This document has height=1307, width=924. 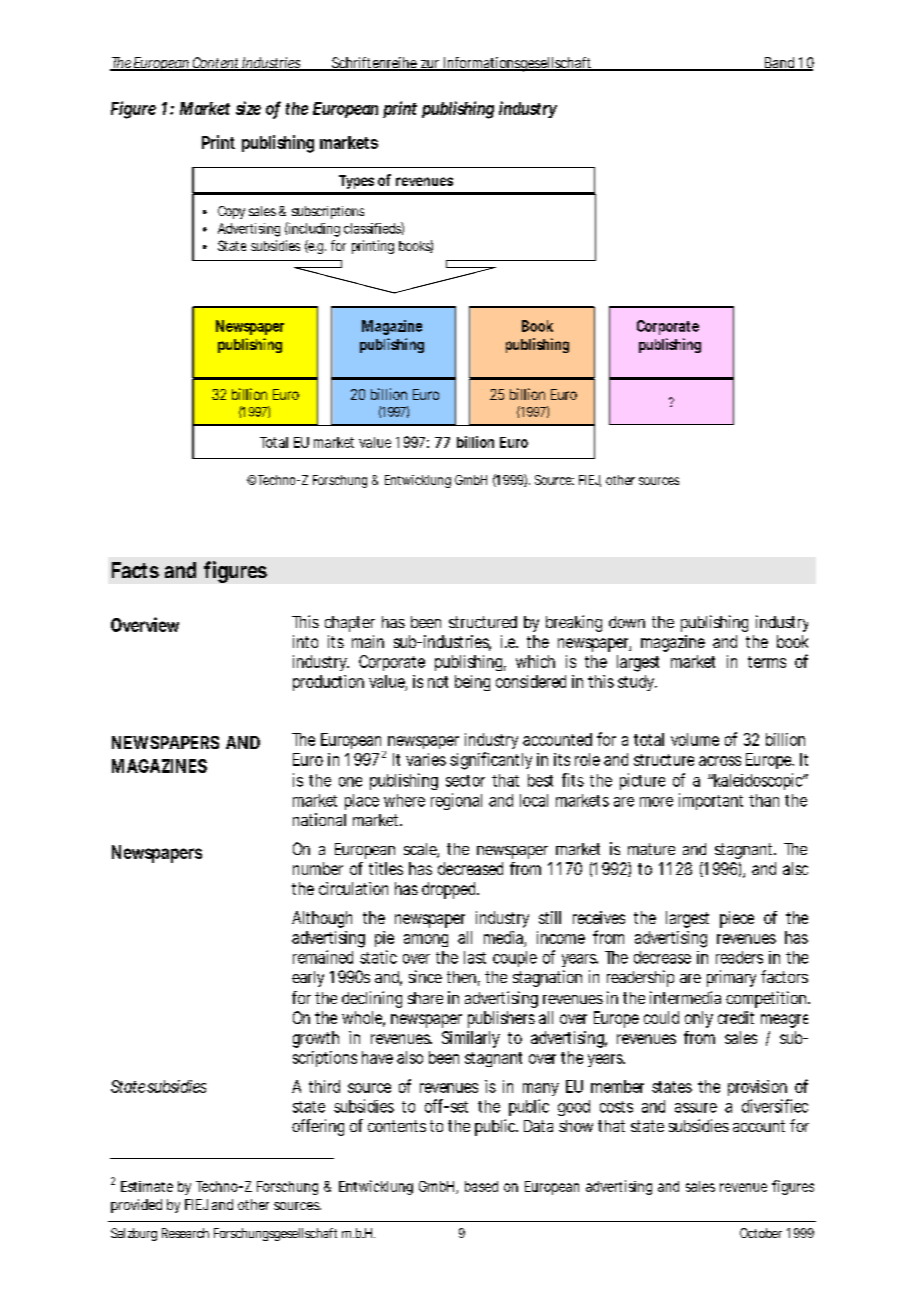 I want to click on chapter, so click(x=350, y=624).
